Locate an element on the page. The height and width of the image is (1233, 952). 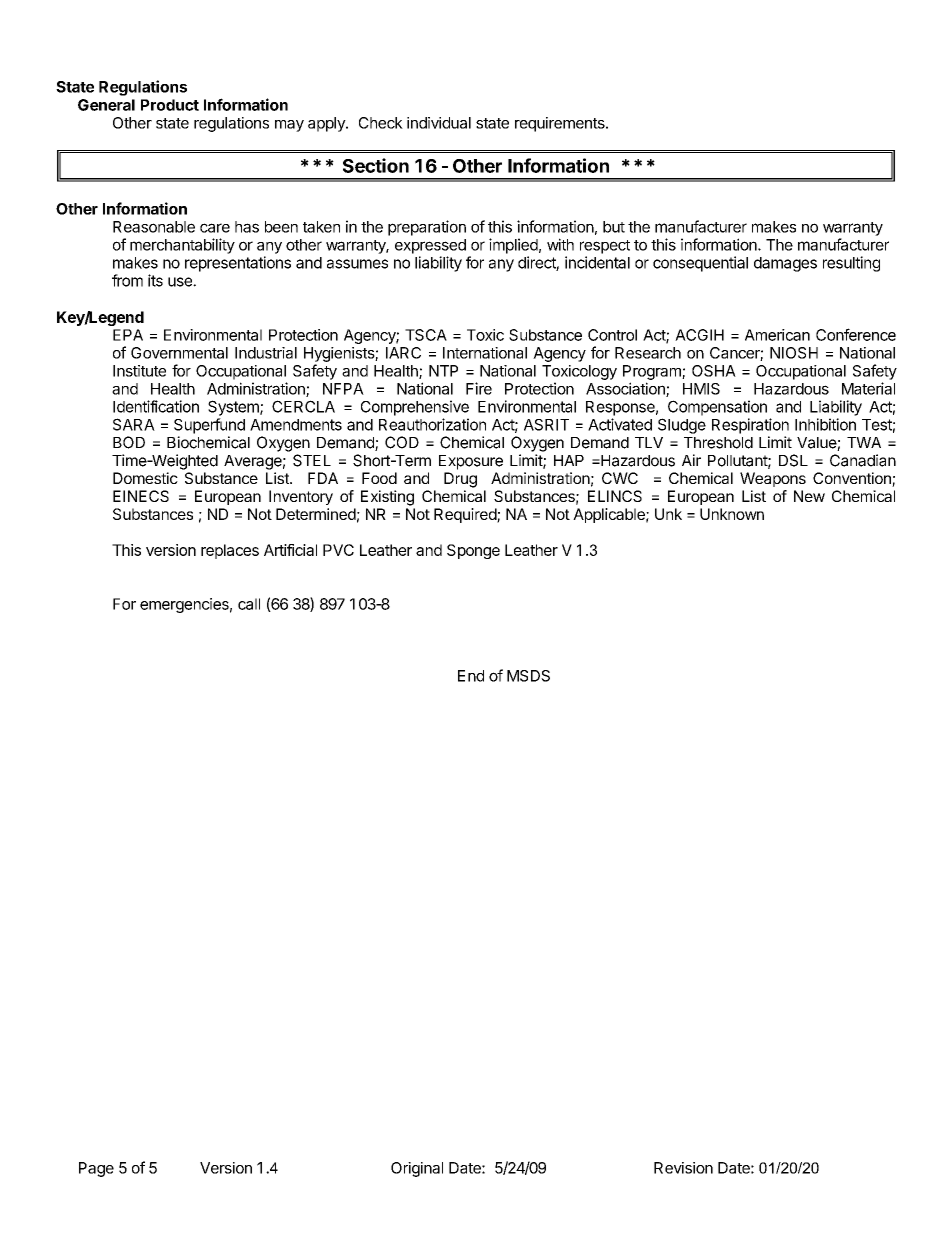
MSDS is located at coordinates (528, 676).
